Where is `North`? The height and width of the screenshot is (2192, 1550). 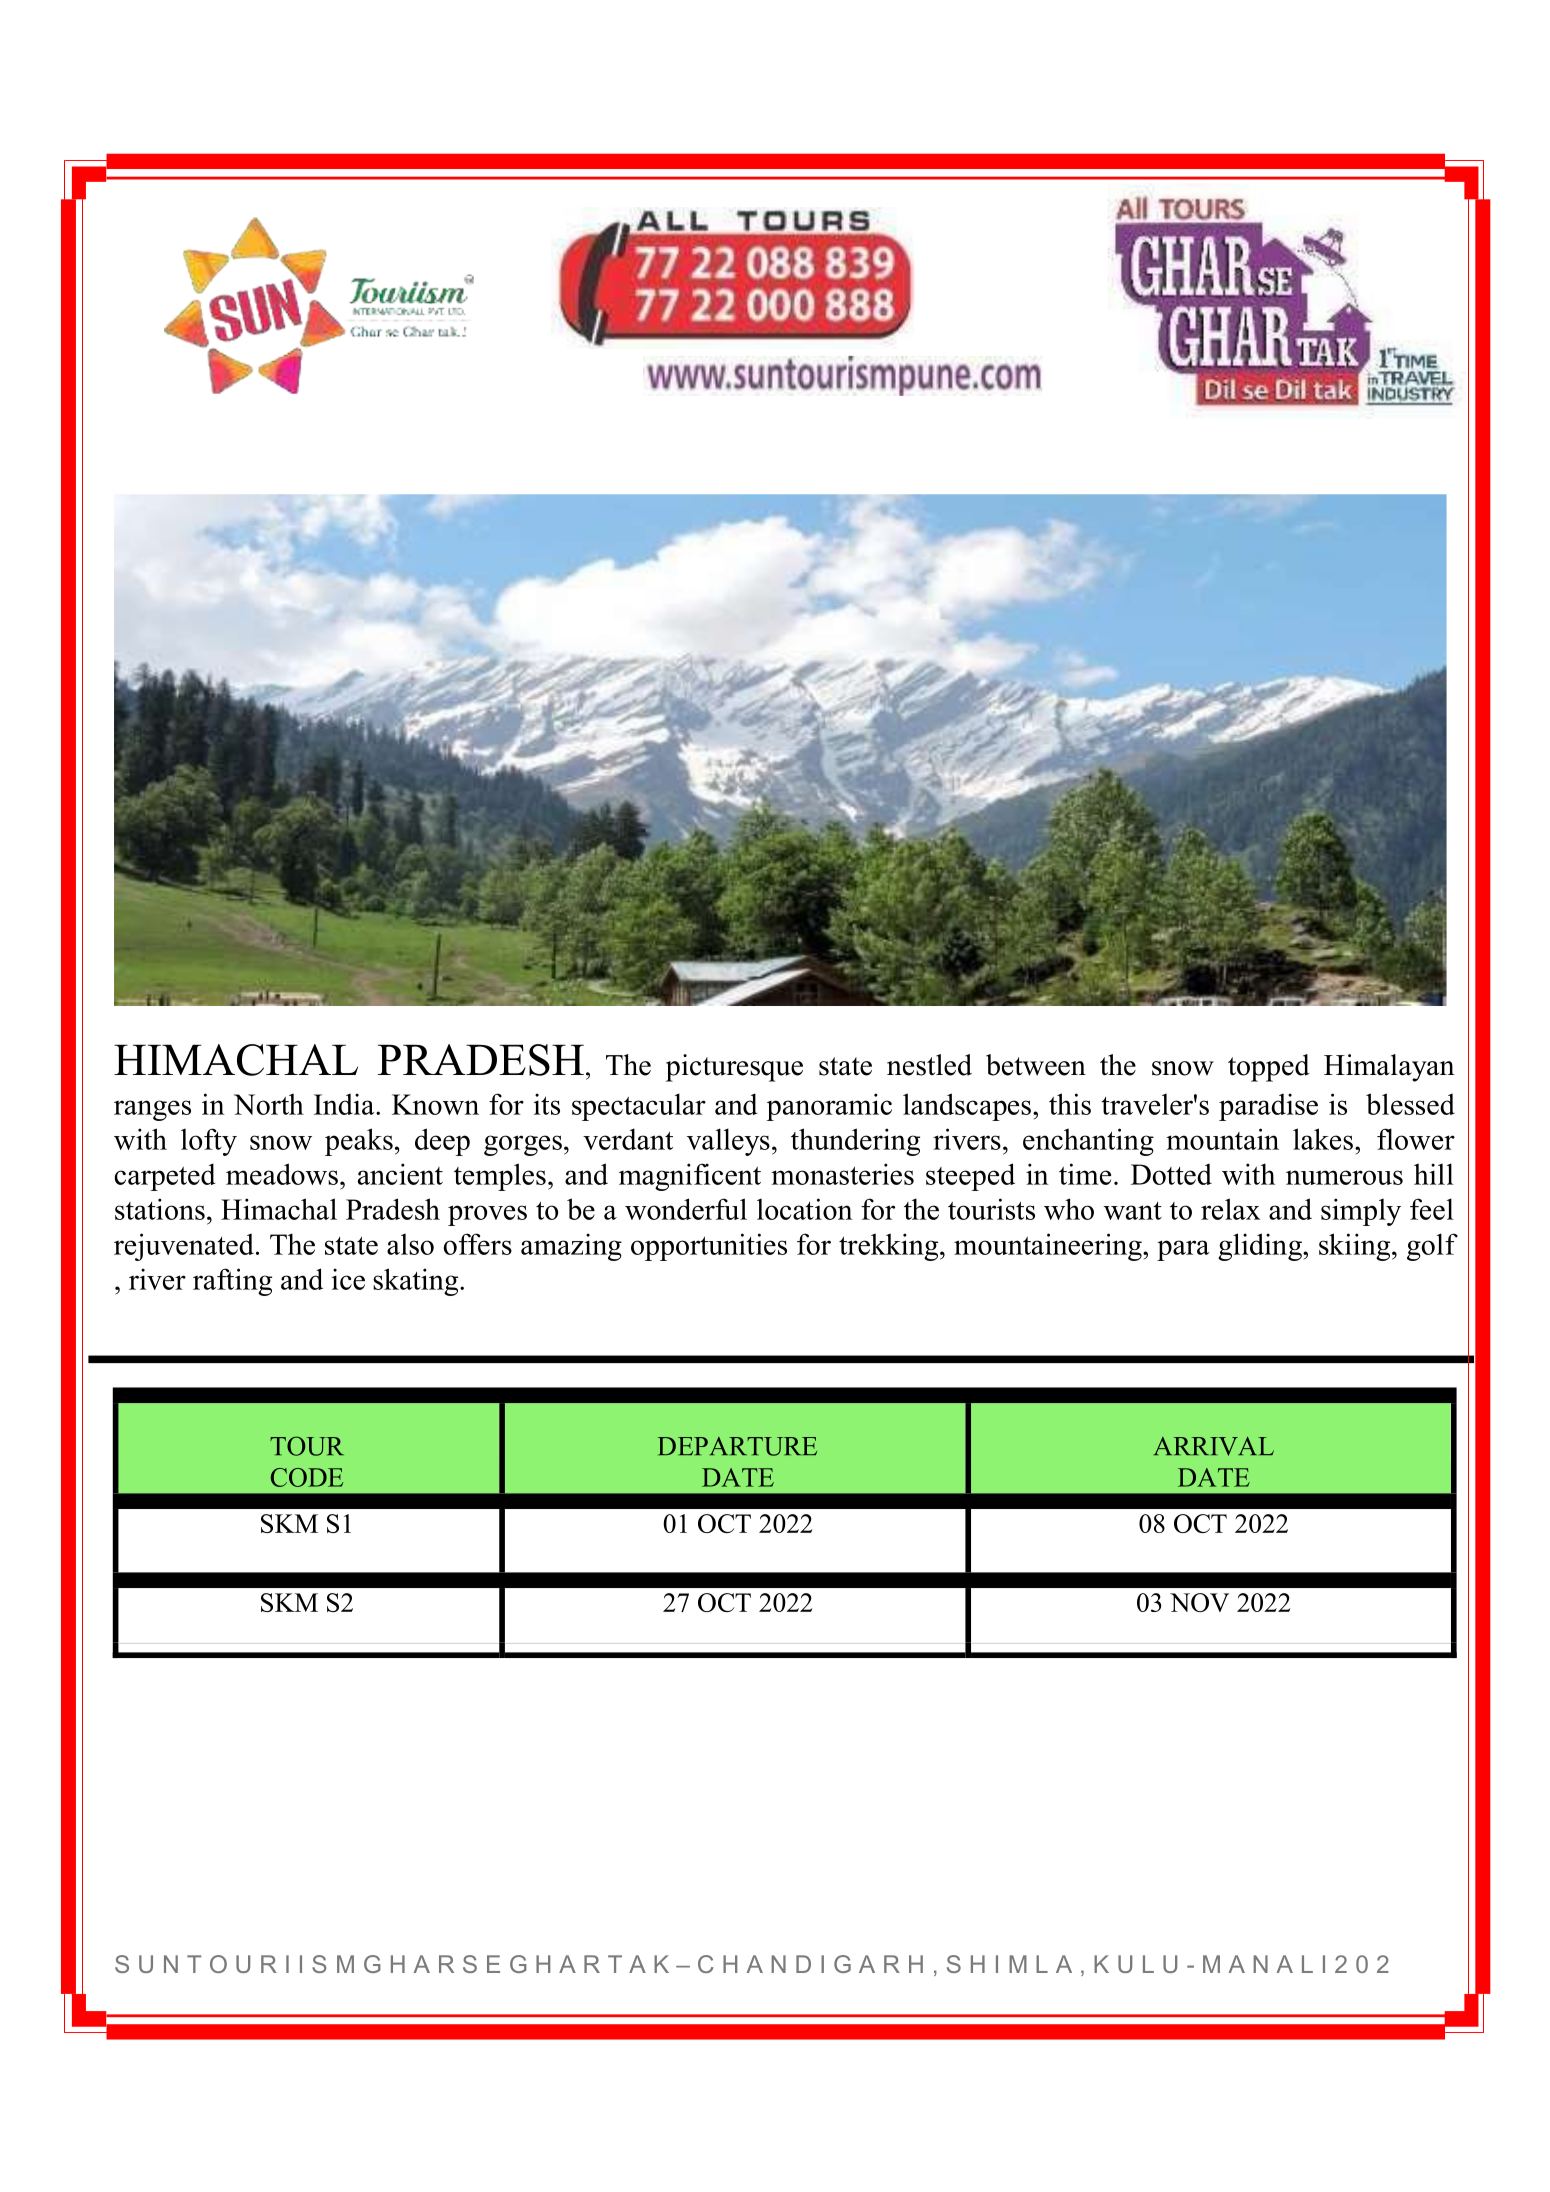 North is located at coordinates (269, 1104).
